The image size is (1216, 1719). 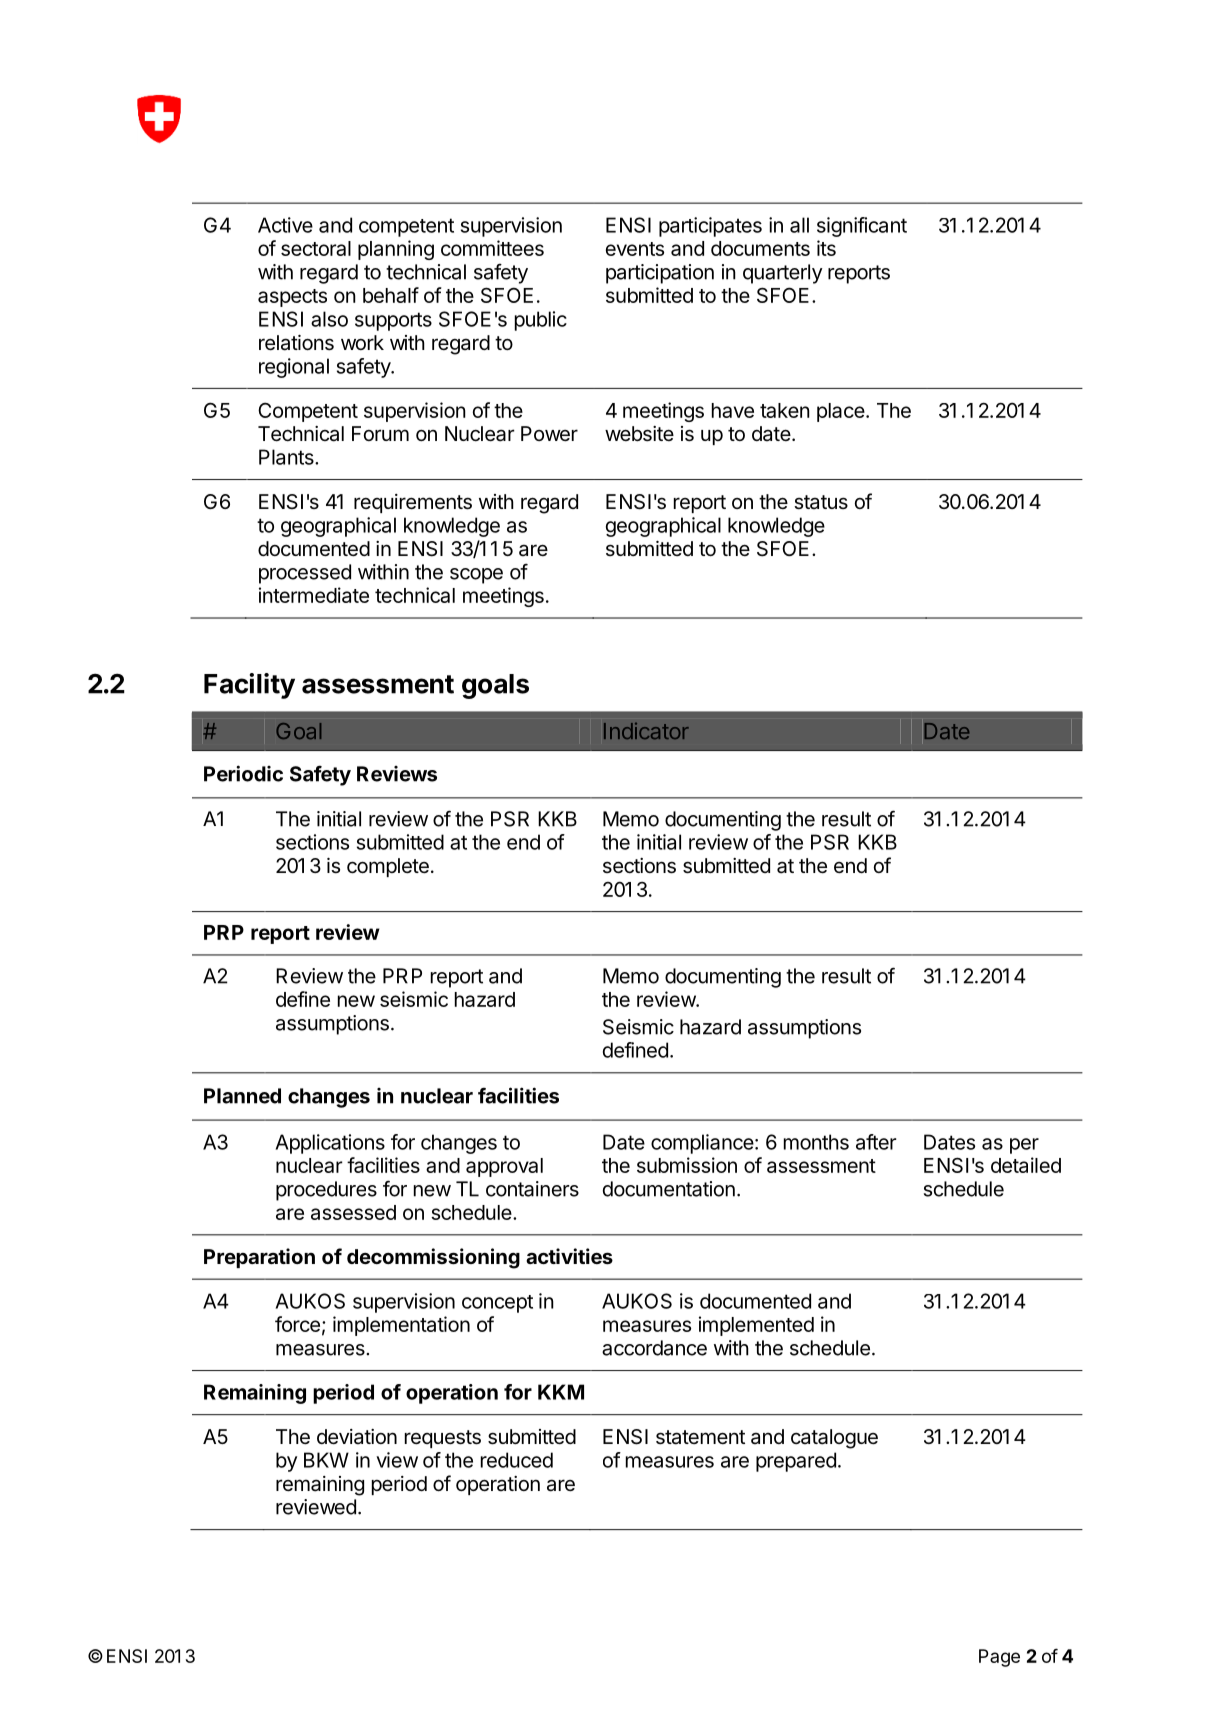 What do you see at coordinates (357, 1437) in the screenshot?
I see `deviation` at bounding box center [357, 1437].
